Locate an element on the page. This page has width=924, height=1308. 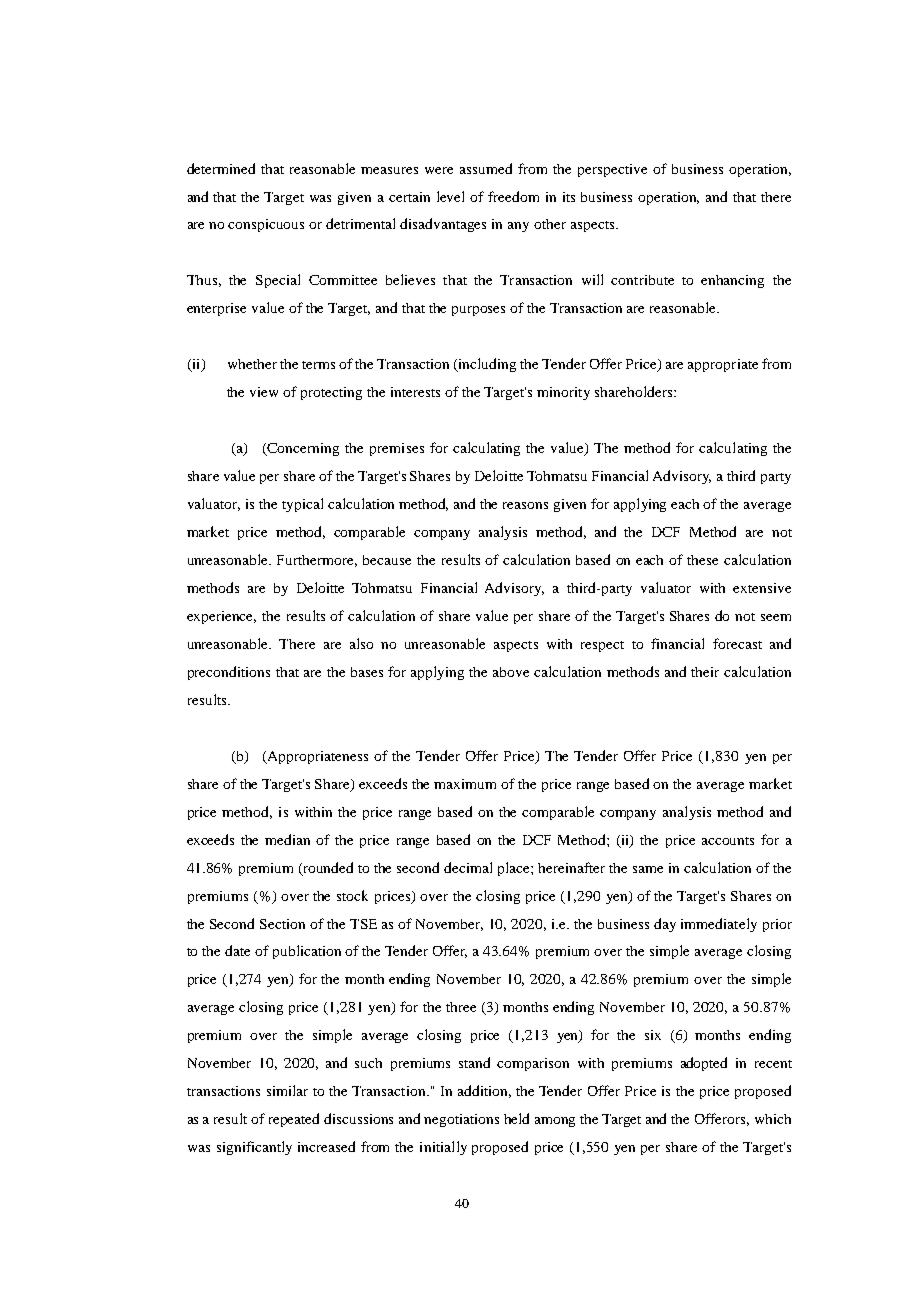
enhancing is located at coordinates (732, 281).
